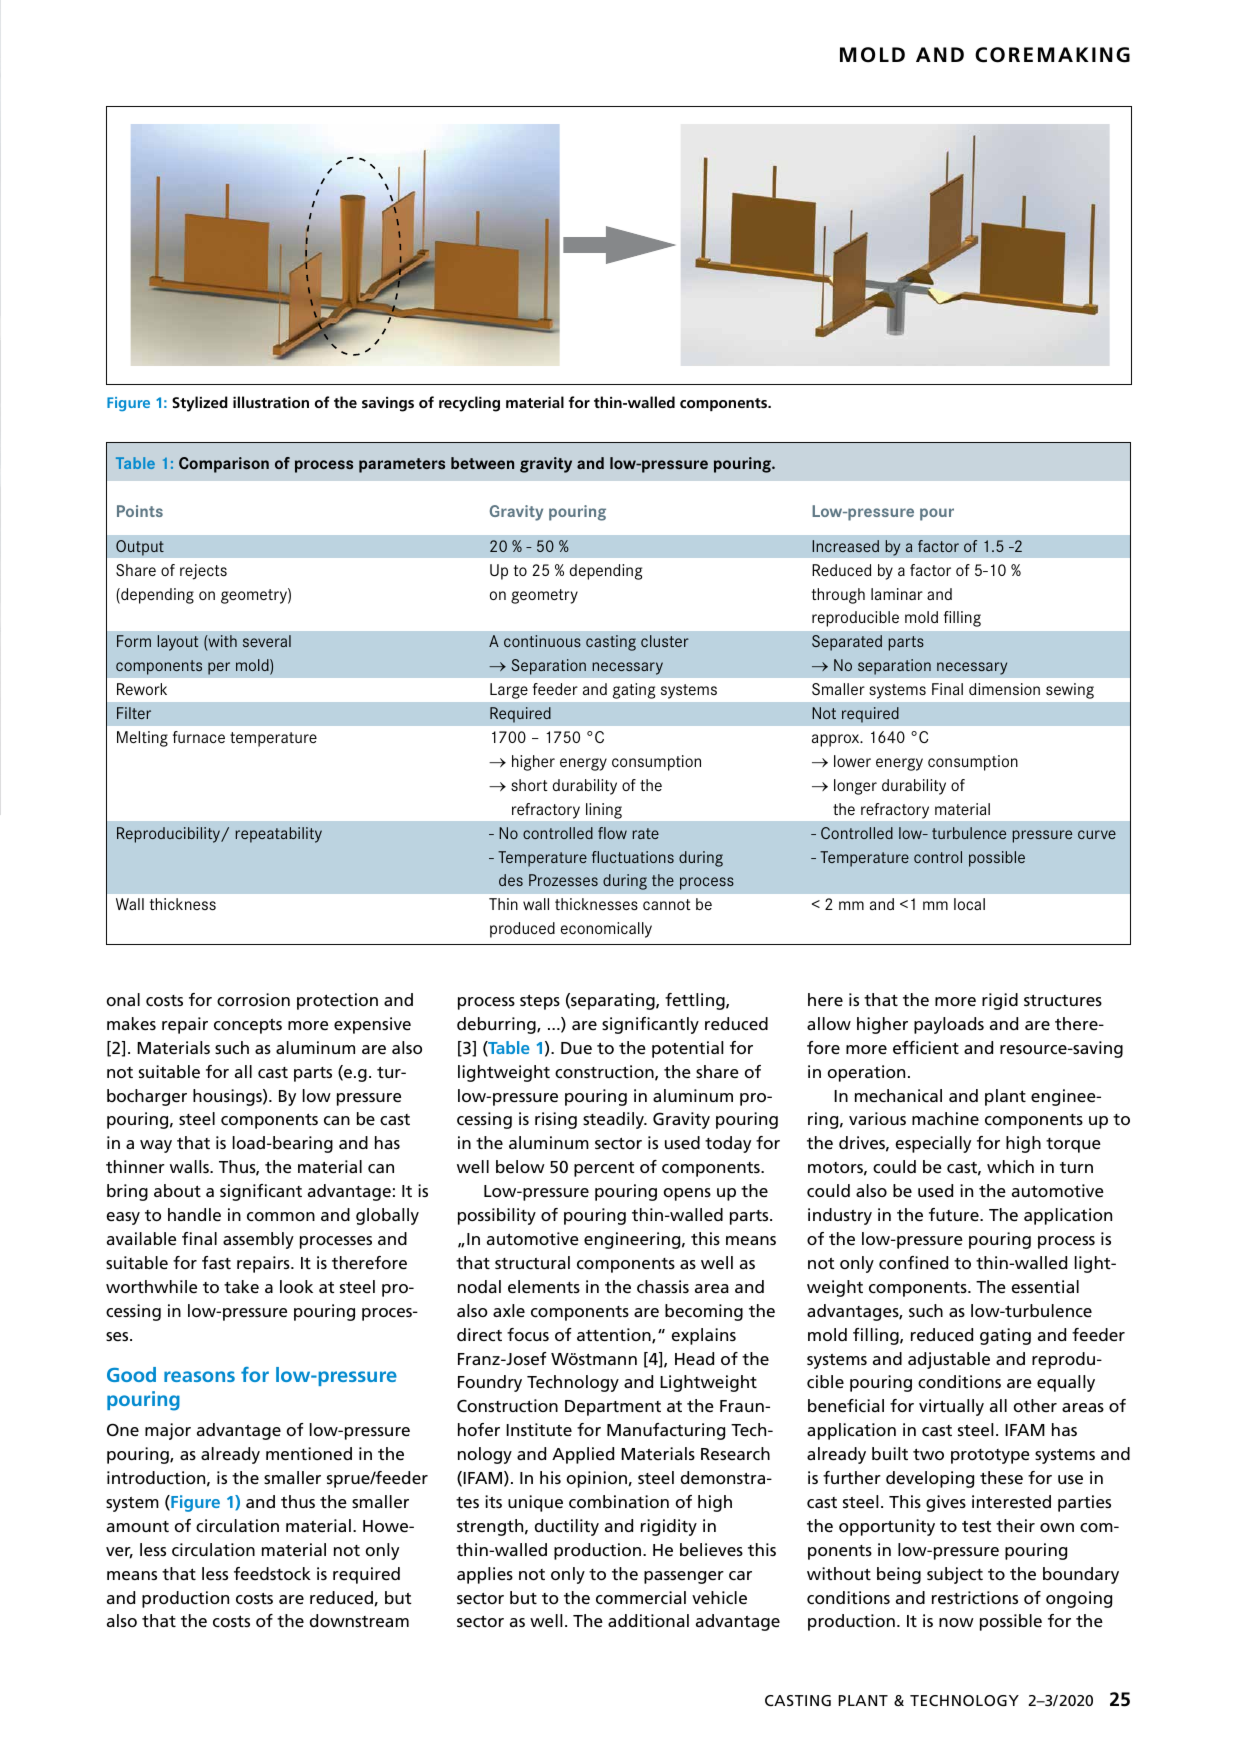  I want to click on percent, so click(604, 1169).
